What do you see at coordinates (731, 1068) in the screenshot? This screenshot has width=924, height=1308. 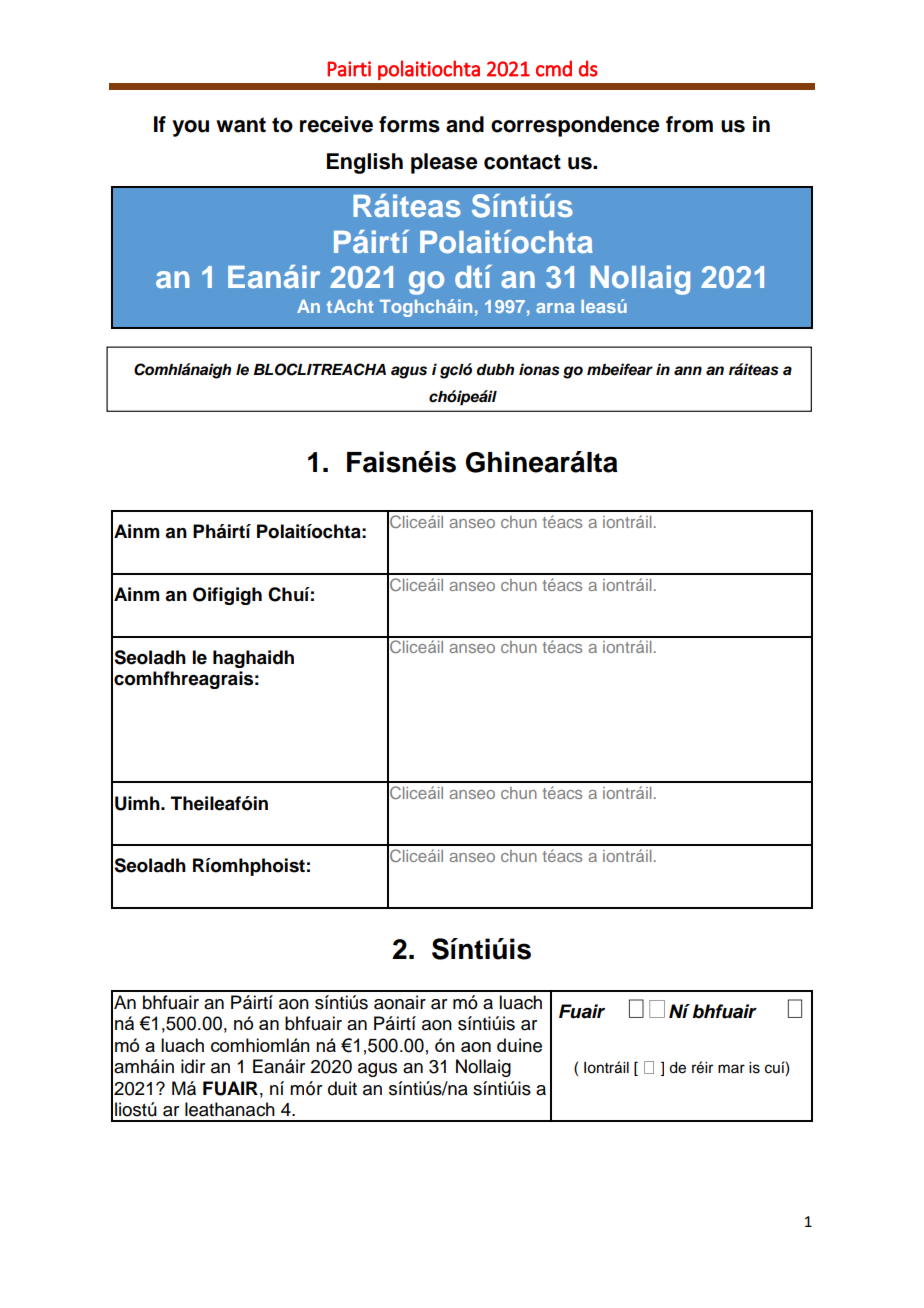 I see `mar` at bounding box center [731, 1068].
